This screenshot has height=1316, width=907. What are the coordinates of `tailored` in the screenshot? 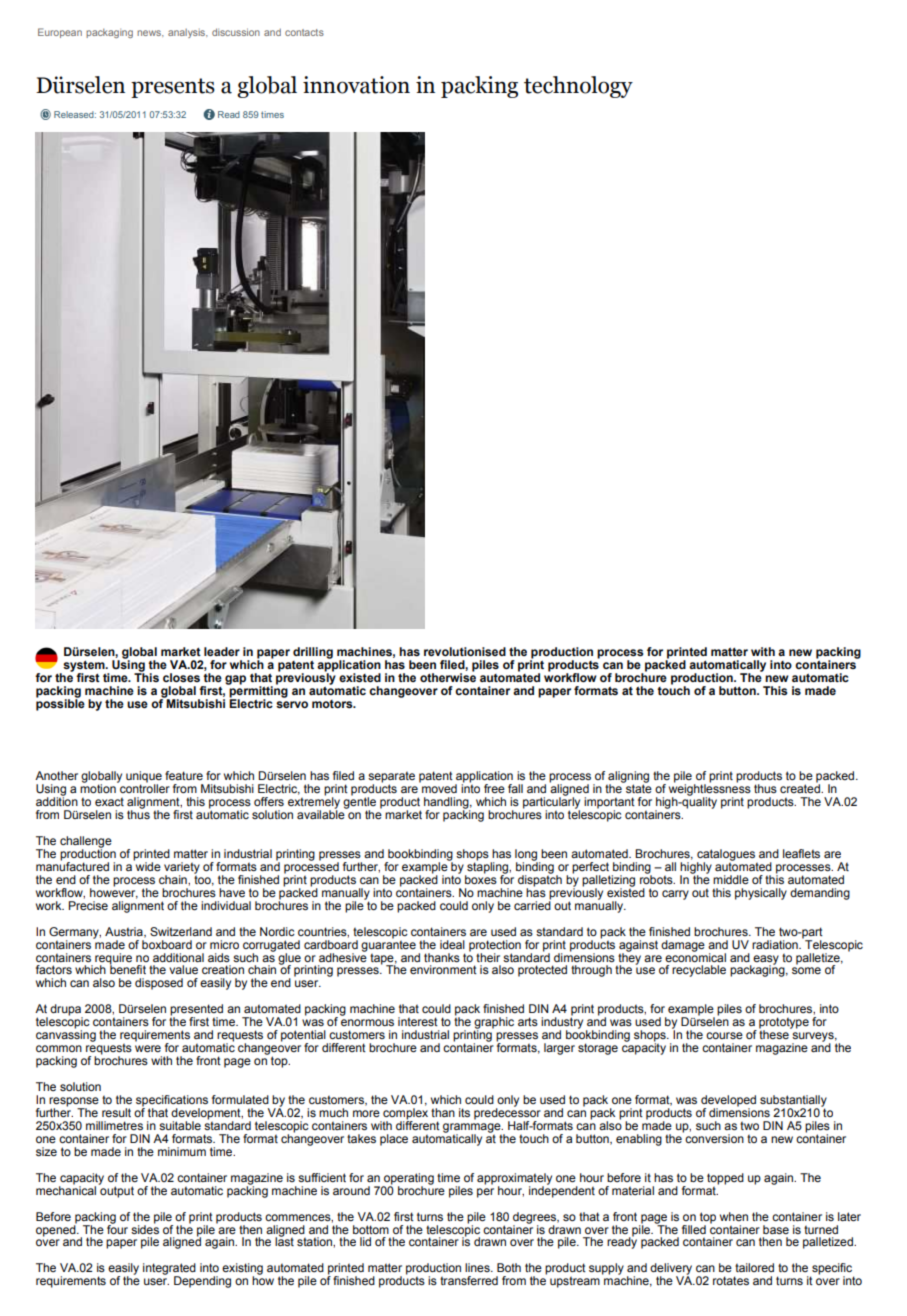 It's located at (754, 1267).
